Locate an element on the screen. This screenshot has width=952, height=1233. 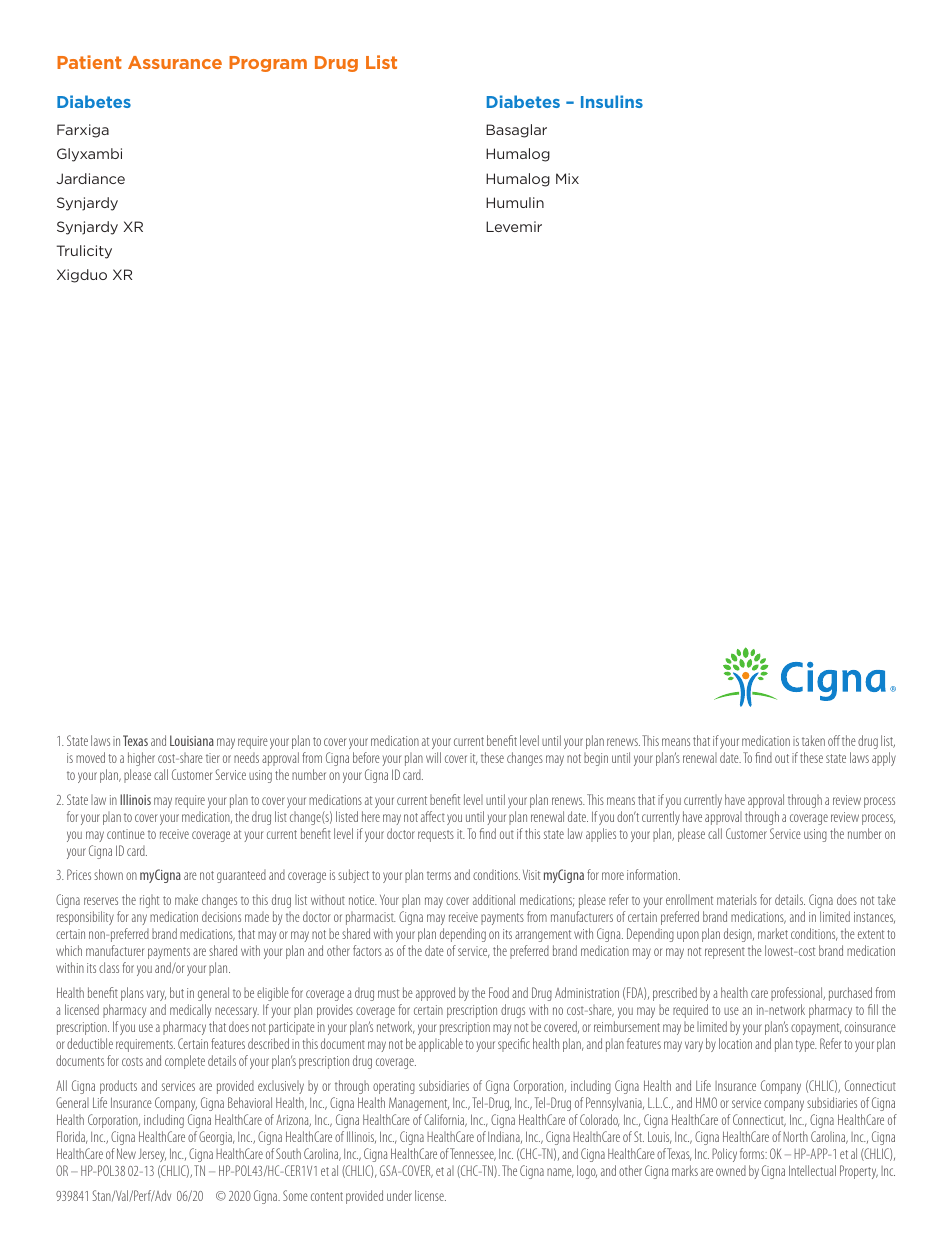
Assurance is located at coordinates (175, 62).
